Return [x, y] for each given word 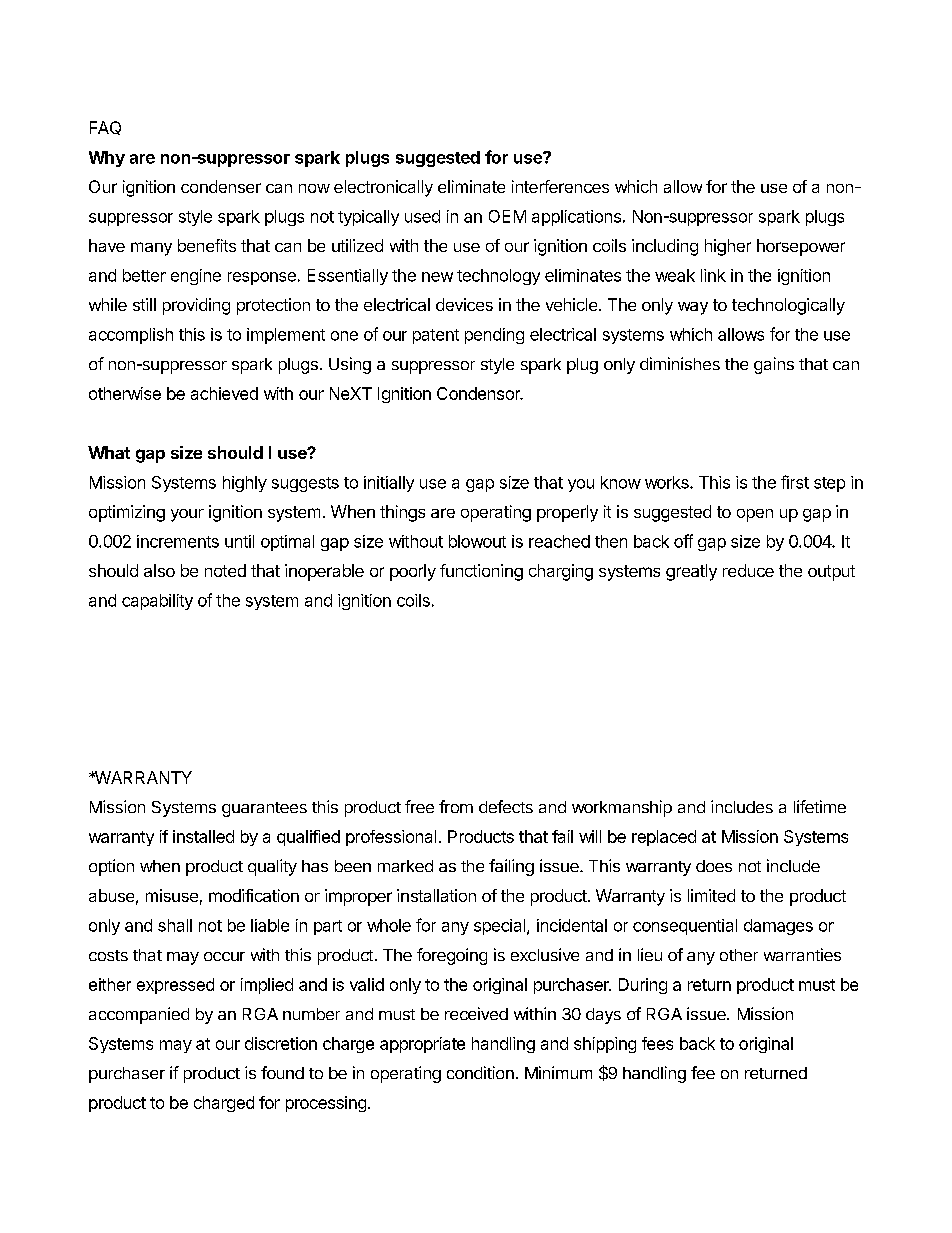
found [282, 1072]
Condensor [479, 393]
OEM [507, 216]
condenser [221, 186]
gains [774, 365]
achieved [224, 393]
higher [728, 247]
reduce [748, 570]
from [456, 806]
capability [157, 602]
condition [480, 1072]
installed [203, 836]
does [714, 866]
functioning [481, 572]
